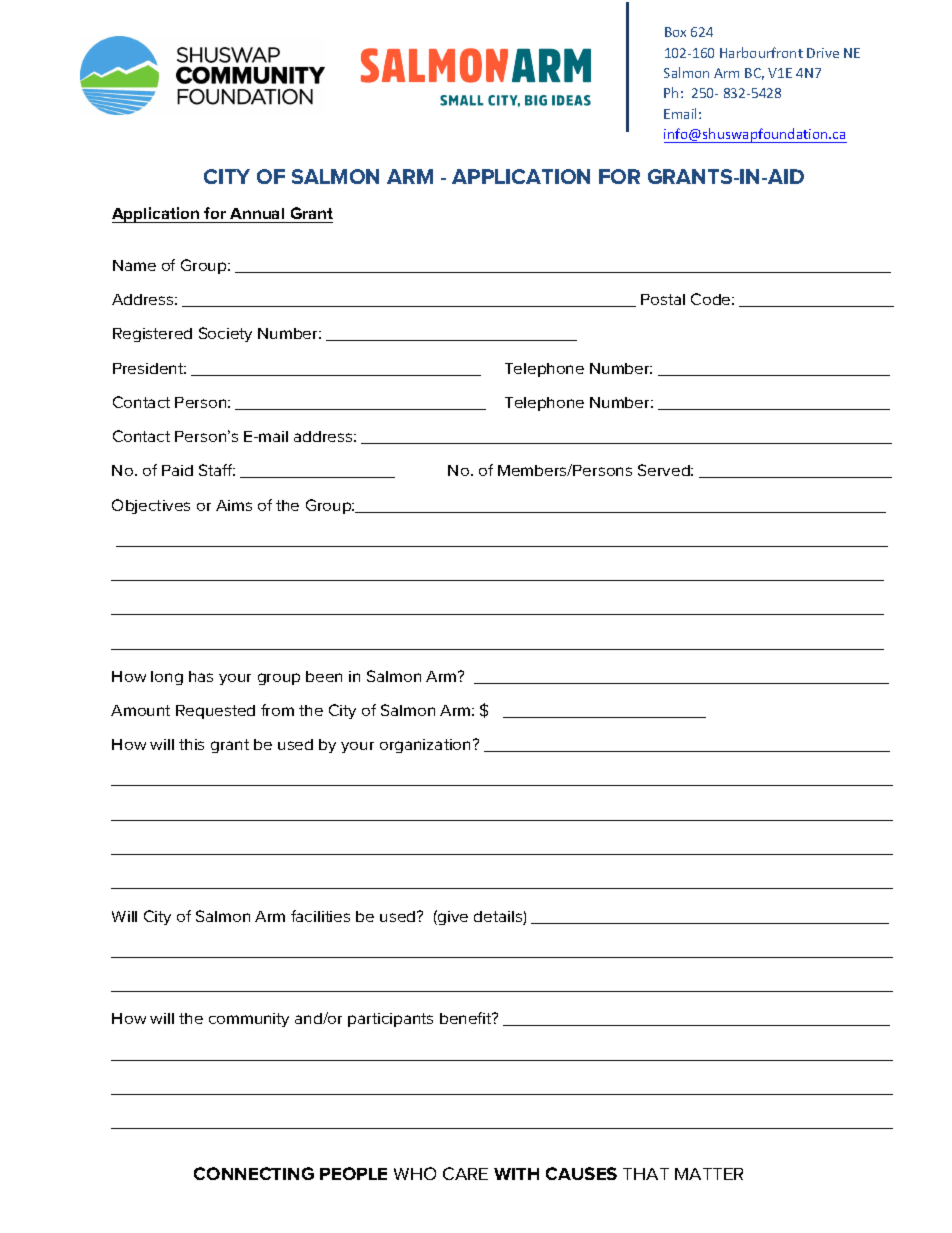 Image resolution: width=952 pixels, height=1233 pixels. I want to click on CARE, so click(465, 1173).
